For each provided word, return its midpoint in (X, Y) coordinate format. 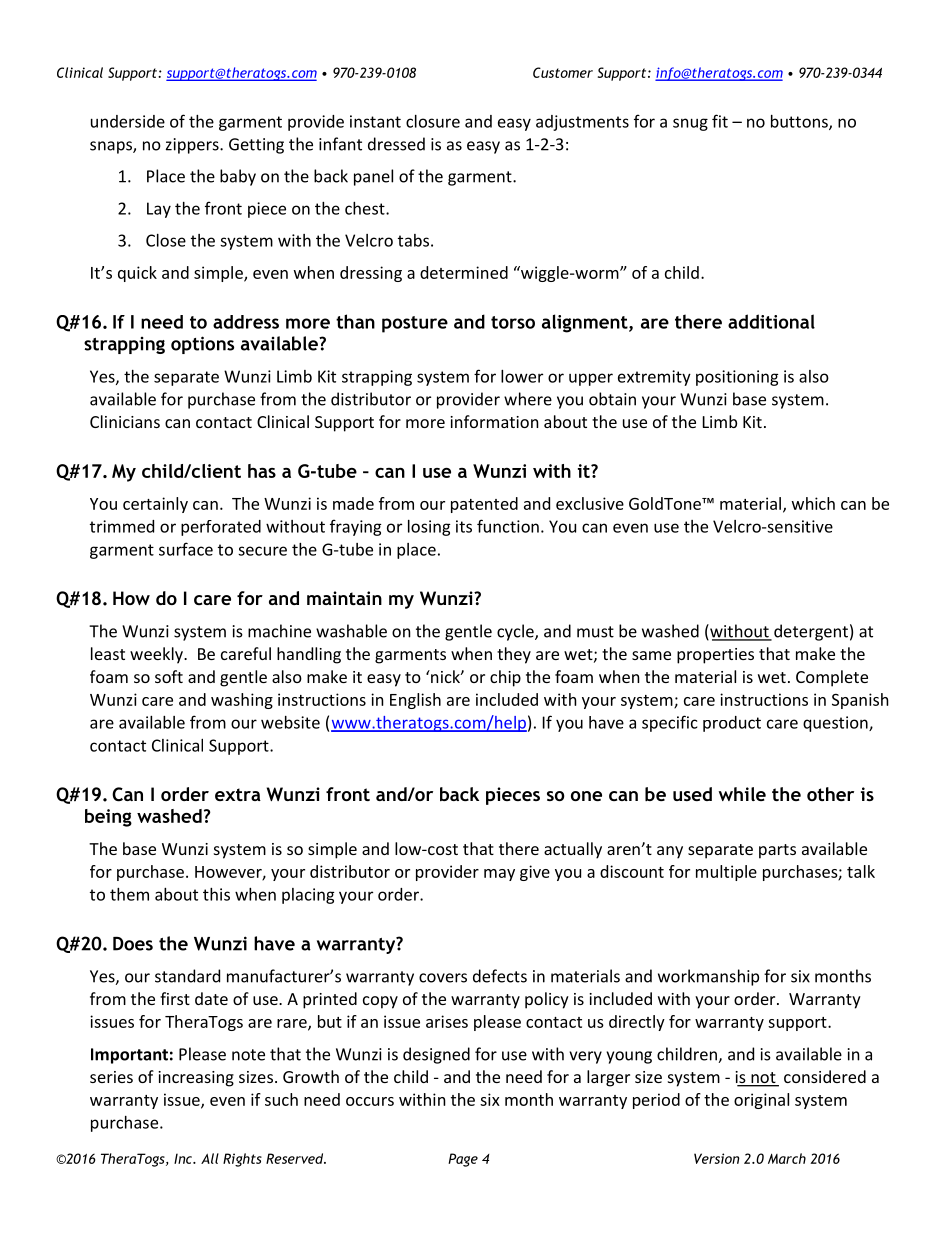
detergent (811, 632)
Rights (242, 1160)
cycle (516, 632)
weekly (157, 655)
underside (128, 121)
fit (720, 121)
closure (433, 121)
